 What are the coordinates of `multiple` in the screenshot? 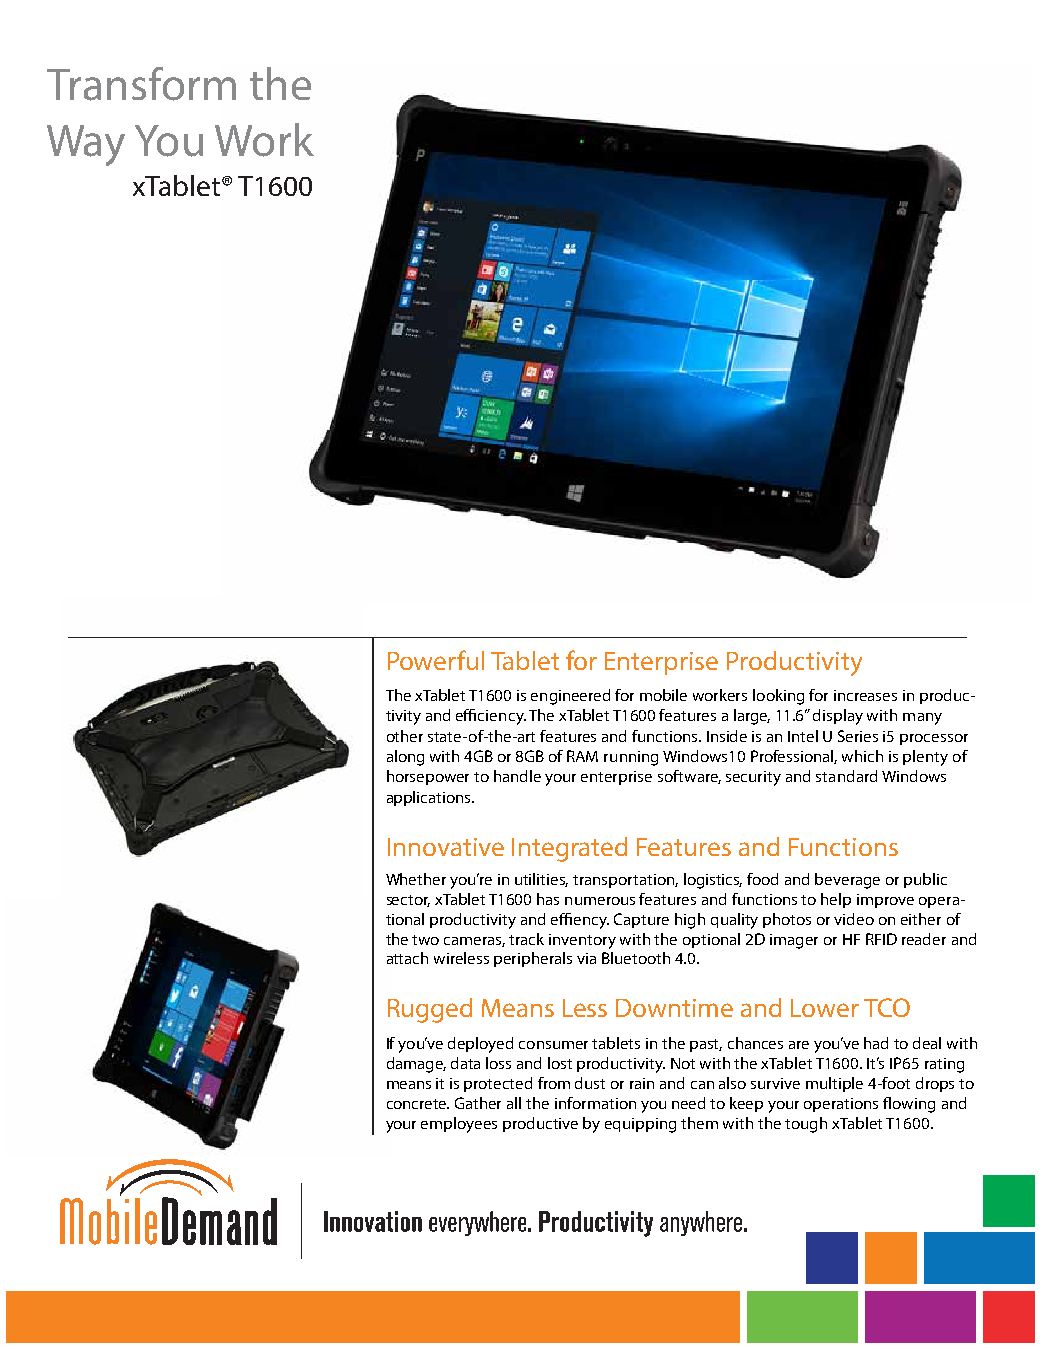 It's located at (834, 1084).
